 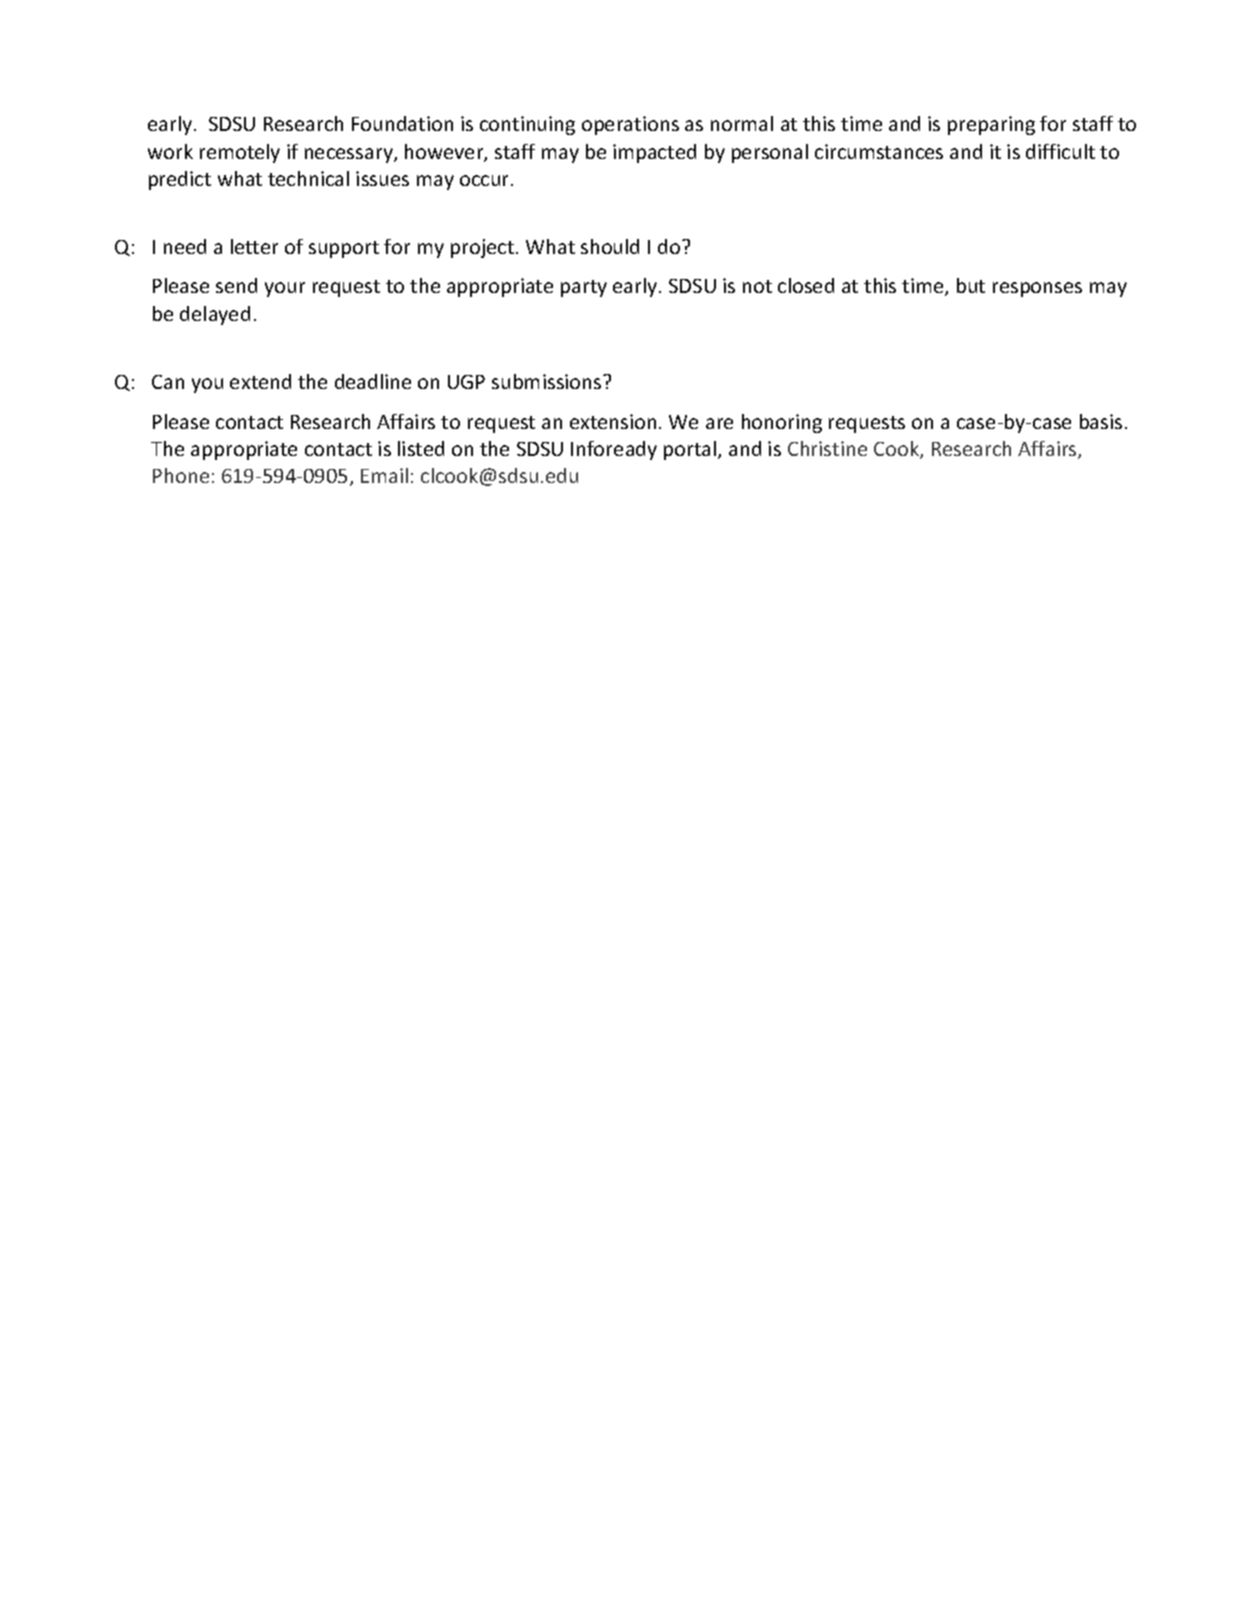 I want to click on party, so click(x=584, y=288).
